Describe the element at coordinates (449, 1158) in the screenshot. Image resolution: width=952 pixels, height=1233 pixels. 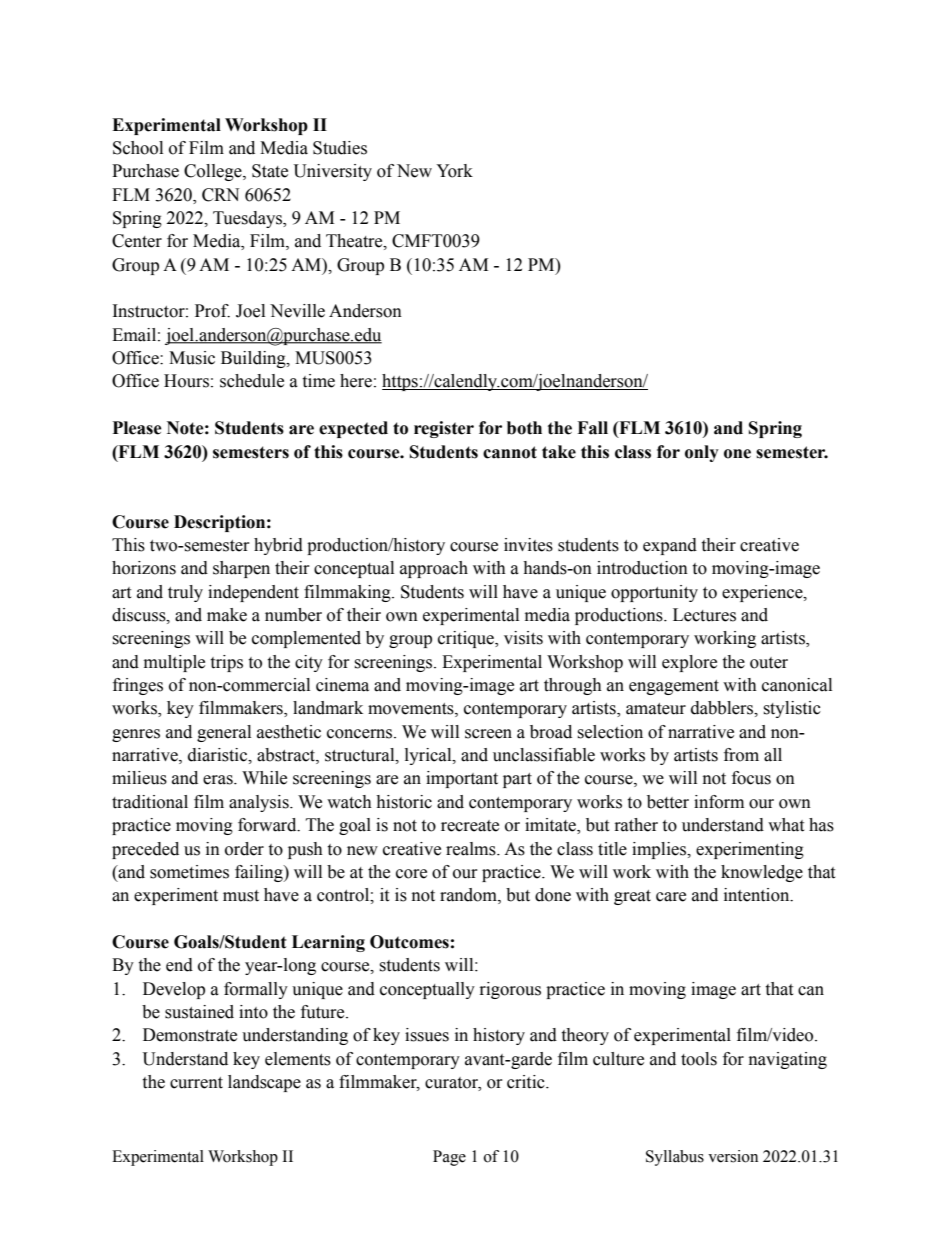
I see `Page` at that location.
